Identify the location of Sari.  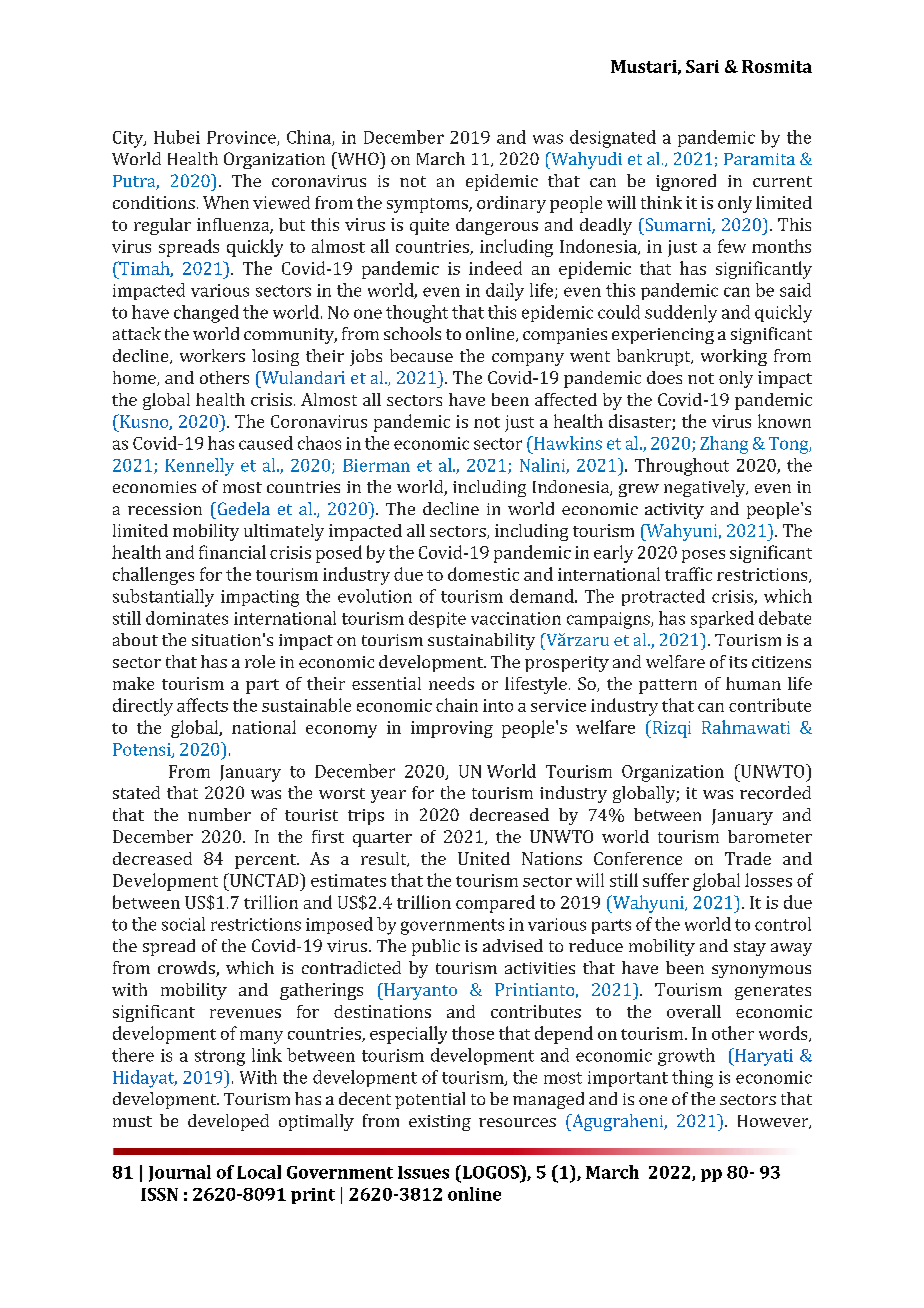
(702, 66).
